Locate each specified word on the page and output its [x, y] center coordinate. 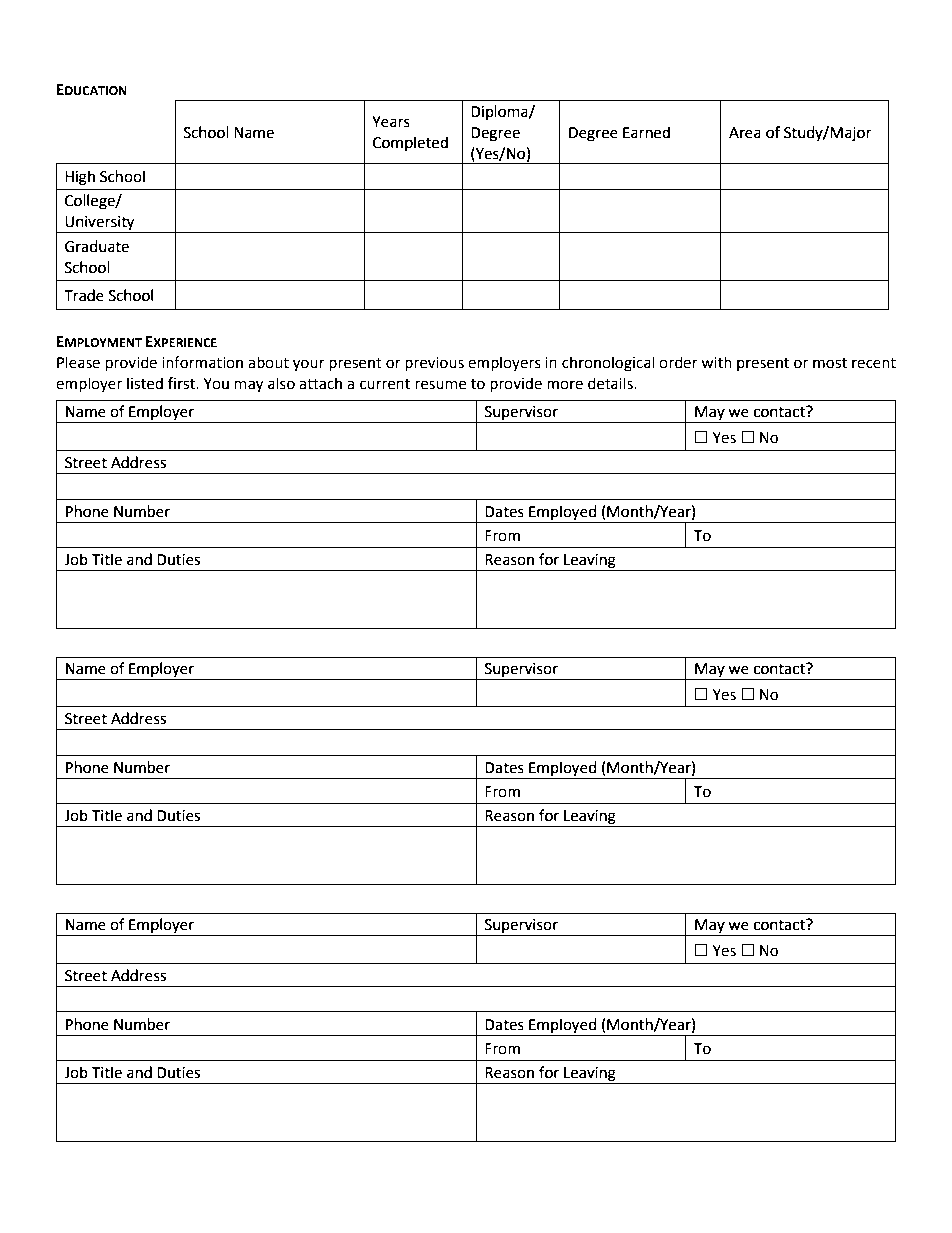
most [830, 363]
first [183, 383]
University [100, 224]
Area [745, 133]
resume [440, 385]
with [716, 362]
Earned [646, 132]
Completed [410, 143]
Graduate [97, 246]
